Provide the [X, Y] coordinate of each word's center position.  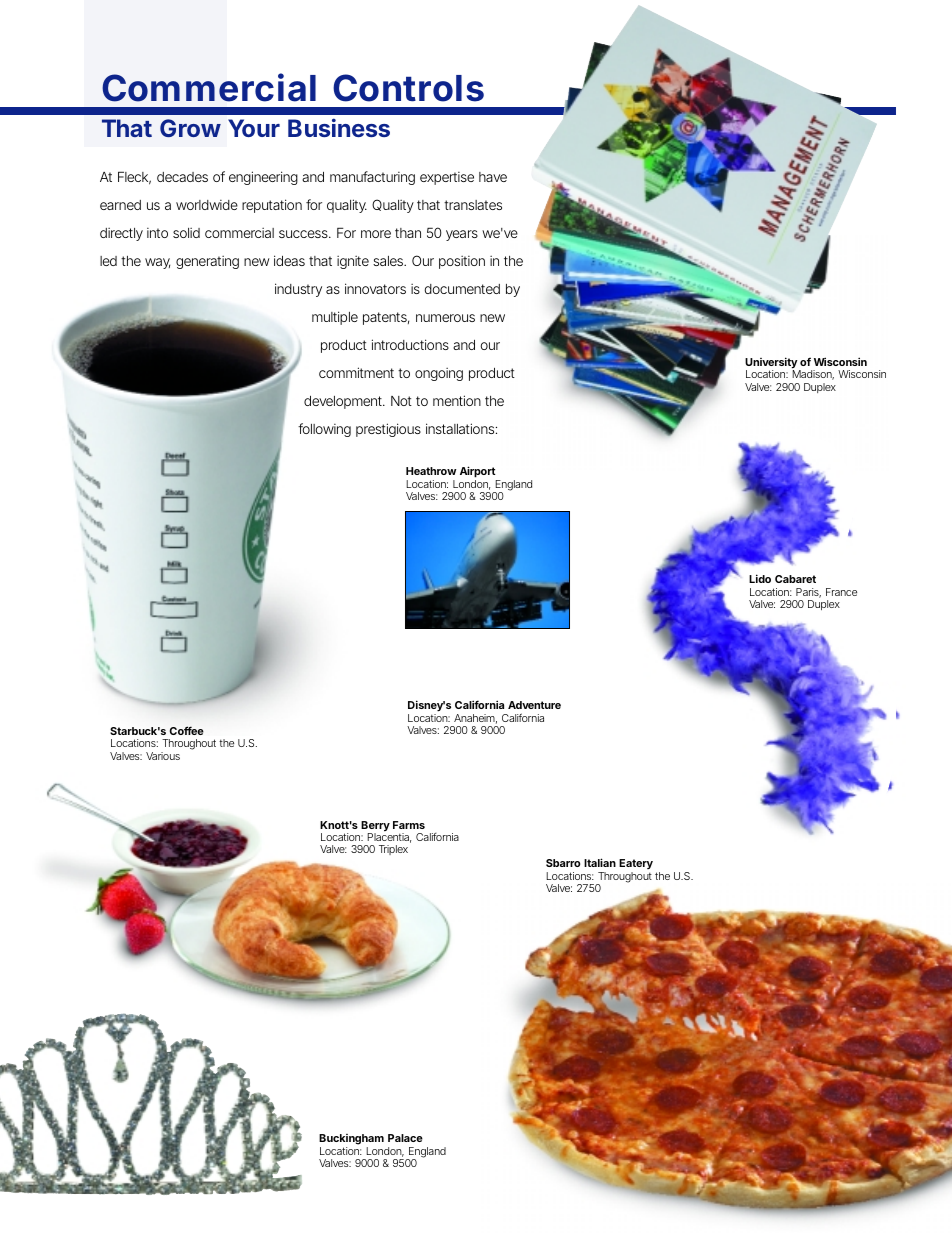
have [493, 177]
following [324, 430]
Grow [190, 128]
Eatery [636, 866]
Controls [408, 88]
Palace [405, 1138]
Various [163, 756]
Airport [479, 473]
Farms [409, 825]
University [771, 364]
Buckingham [351, 1141]
